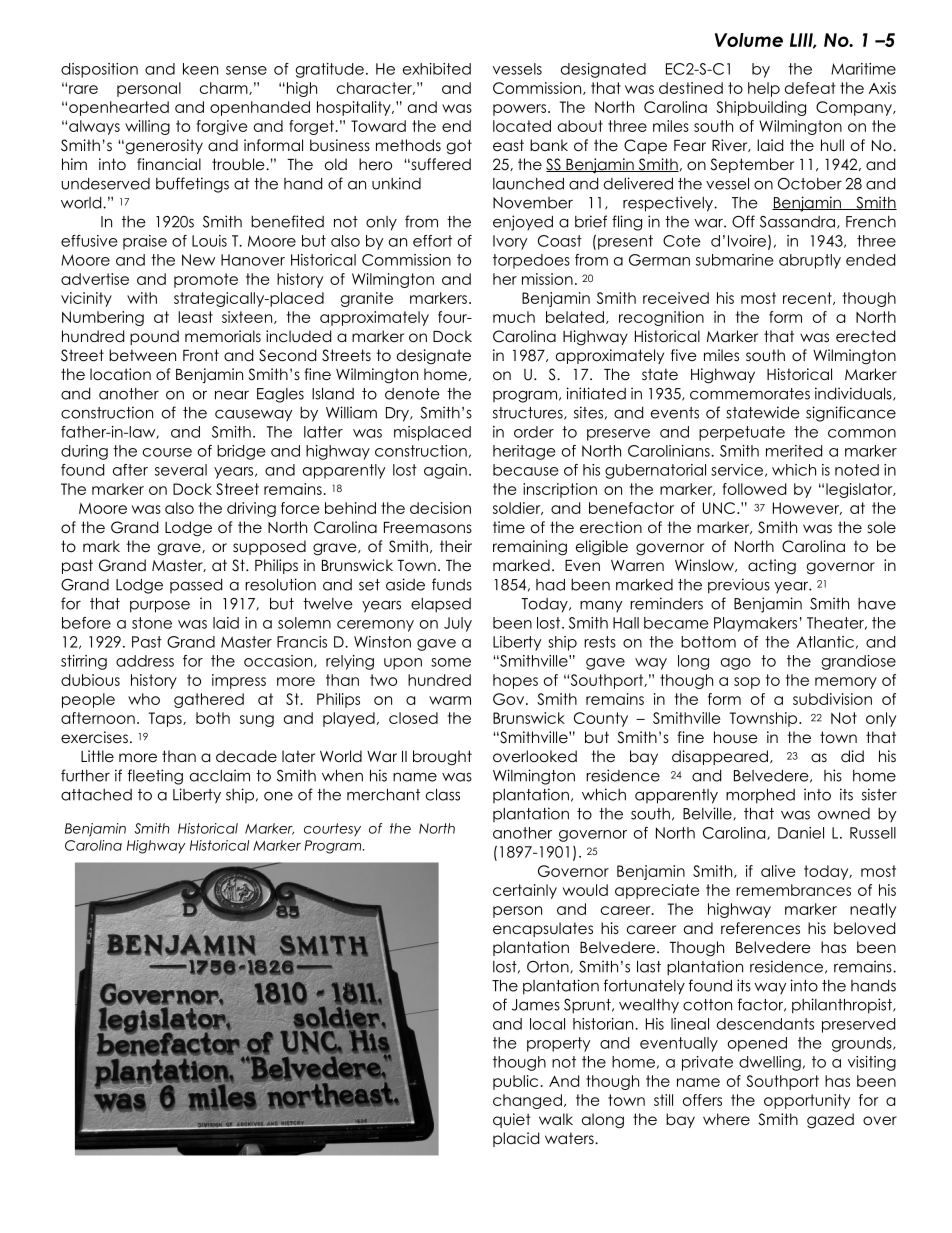 Image resolution: width=952 pixels, height=1233 pixels. What do you see at coordinates (155, 777) in the document?
I see `fleeting` at bounding box center [155, 777].
